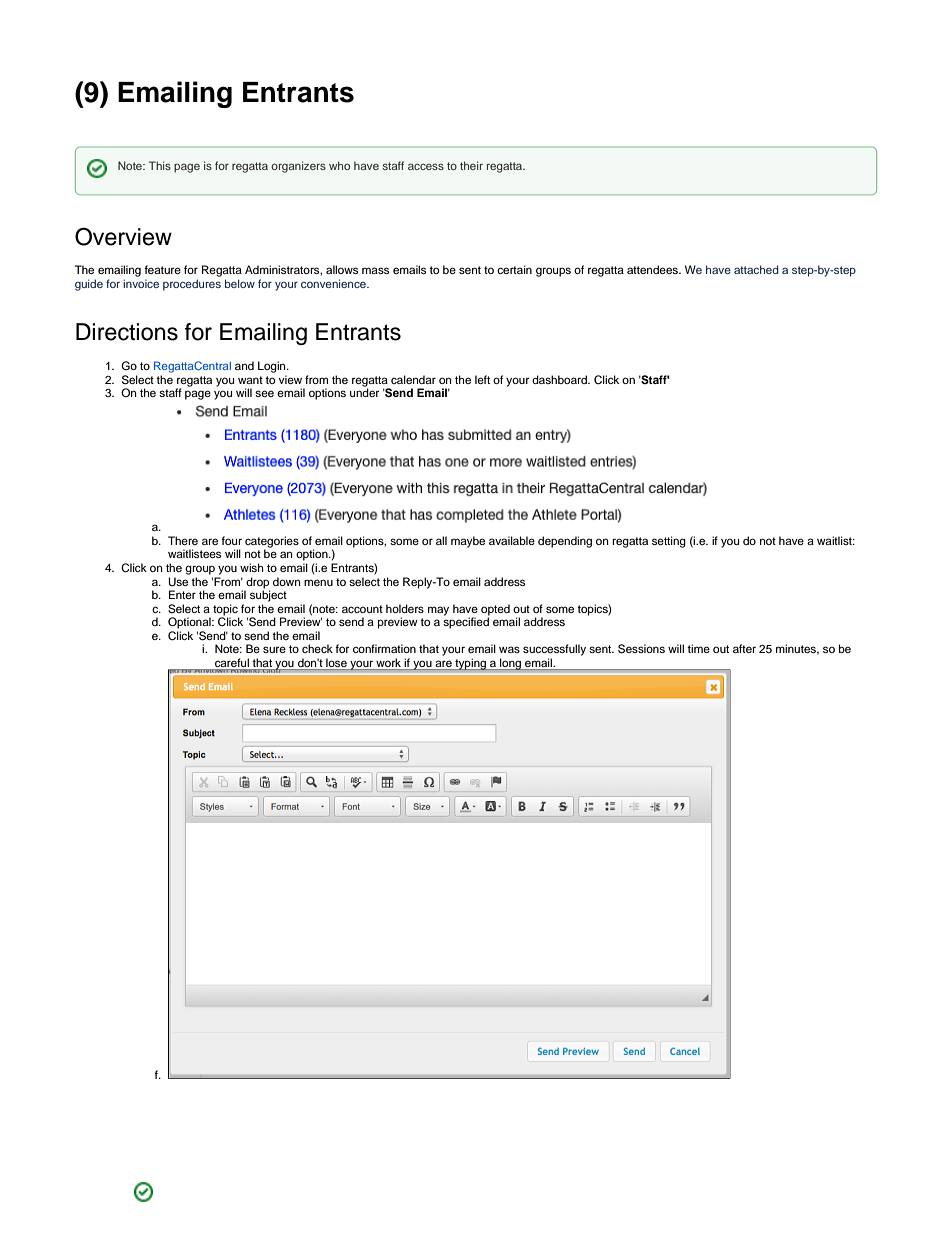 The image size is (952, 1233). I want to click on sure, so click(274, 649).
